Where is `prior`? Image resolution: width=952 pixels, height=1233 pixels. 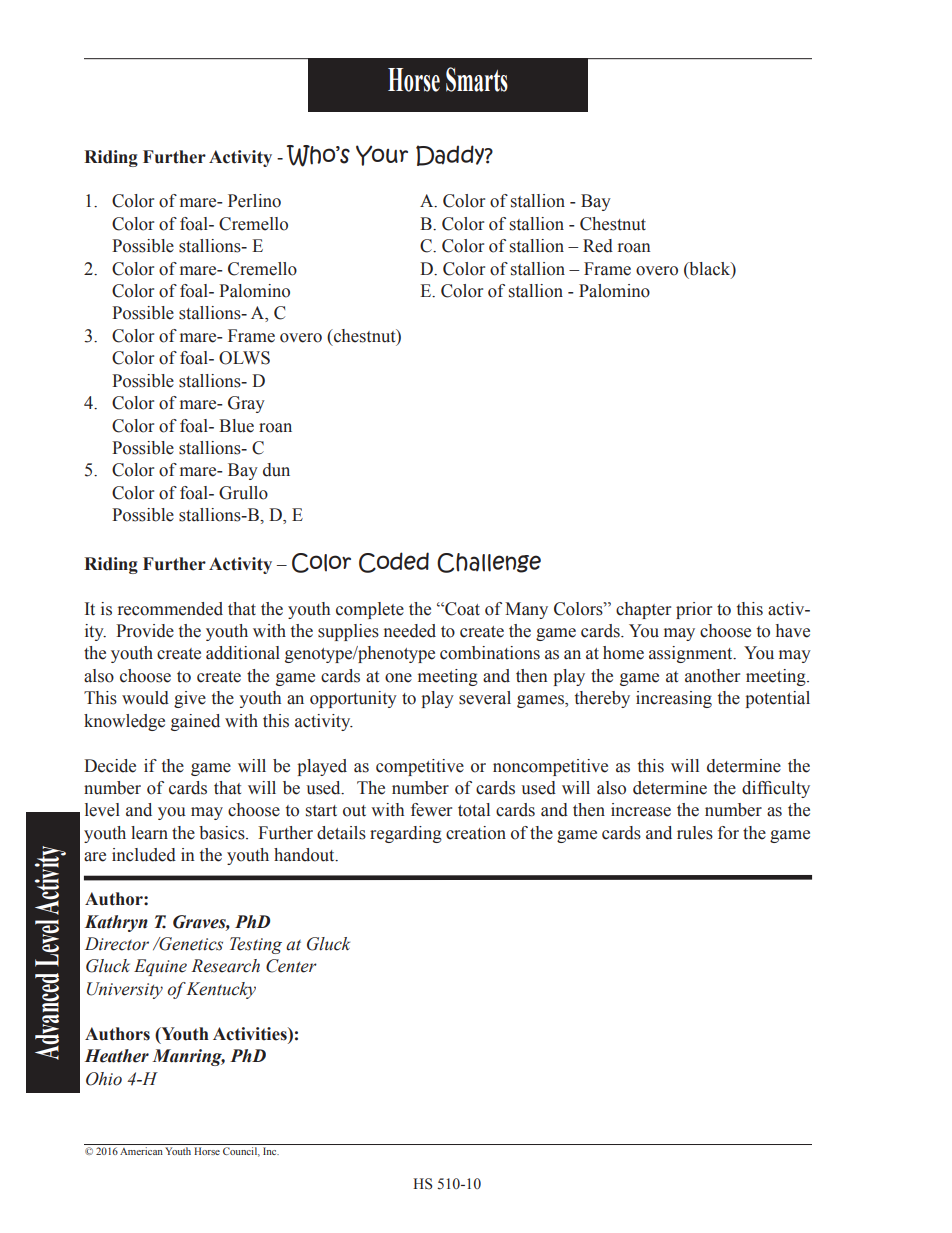
prior is located at coordinates (694, 610).
